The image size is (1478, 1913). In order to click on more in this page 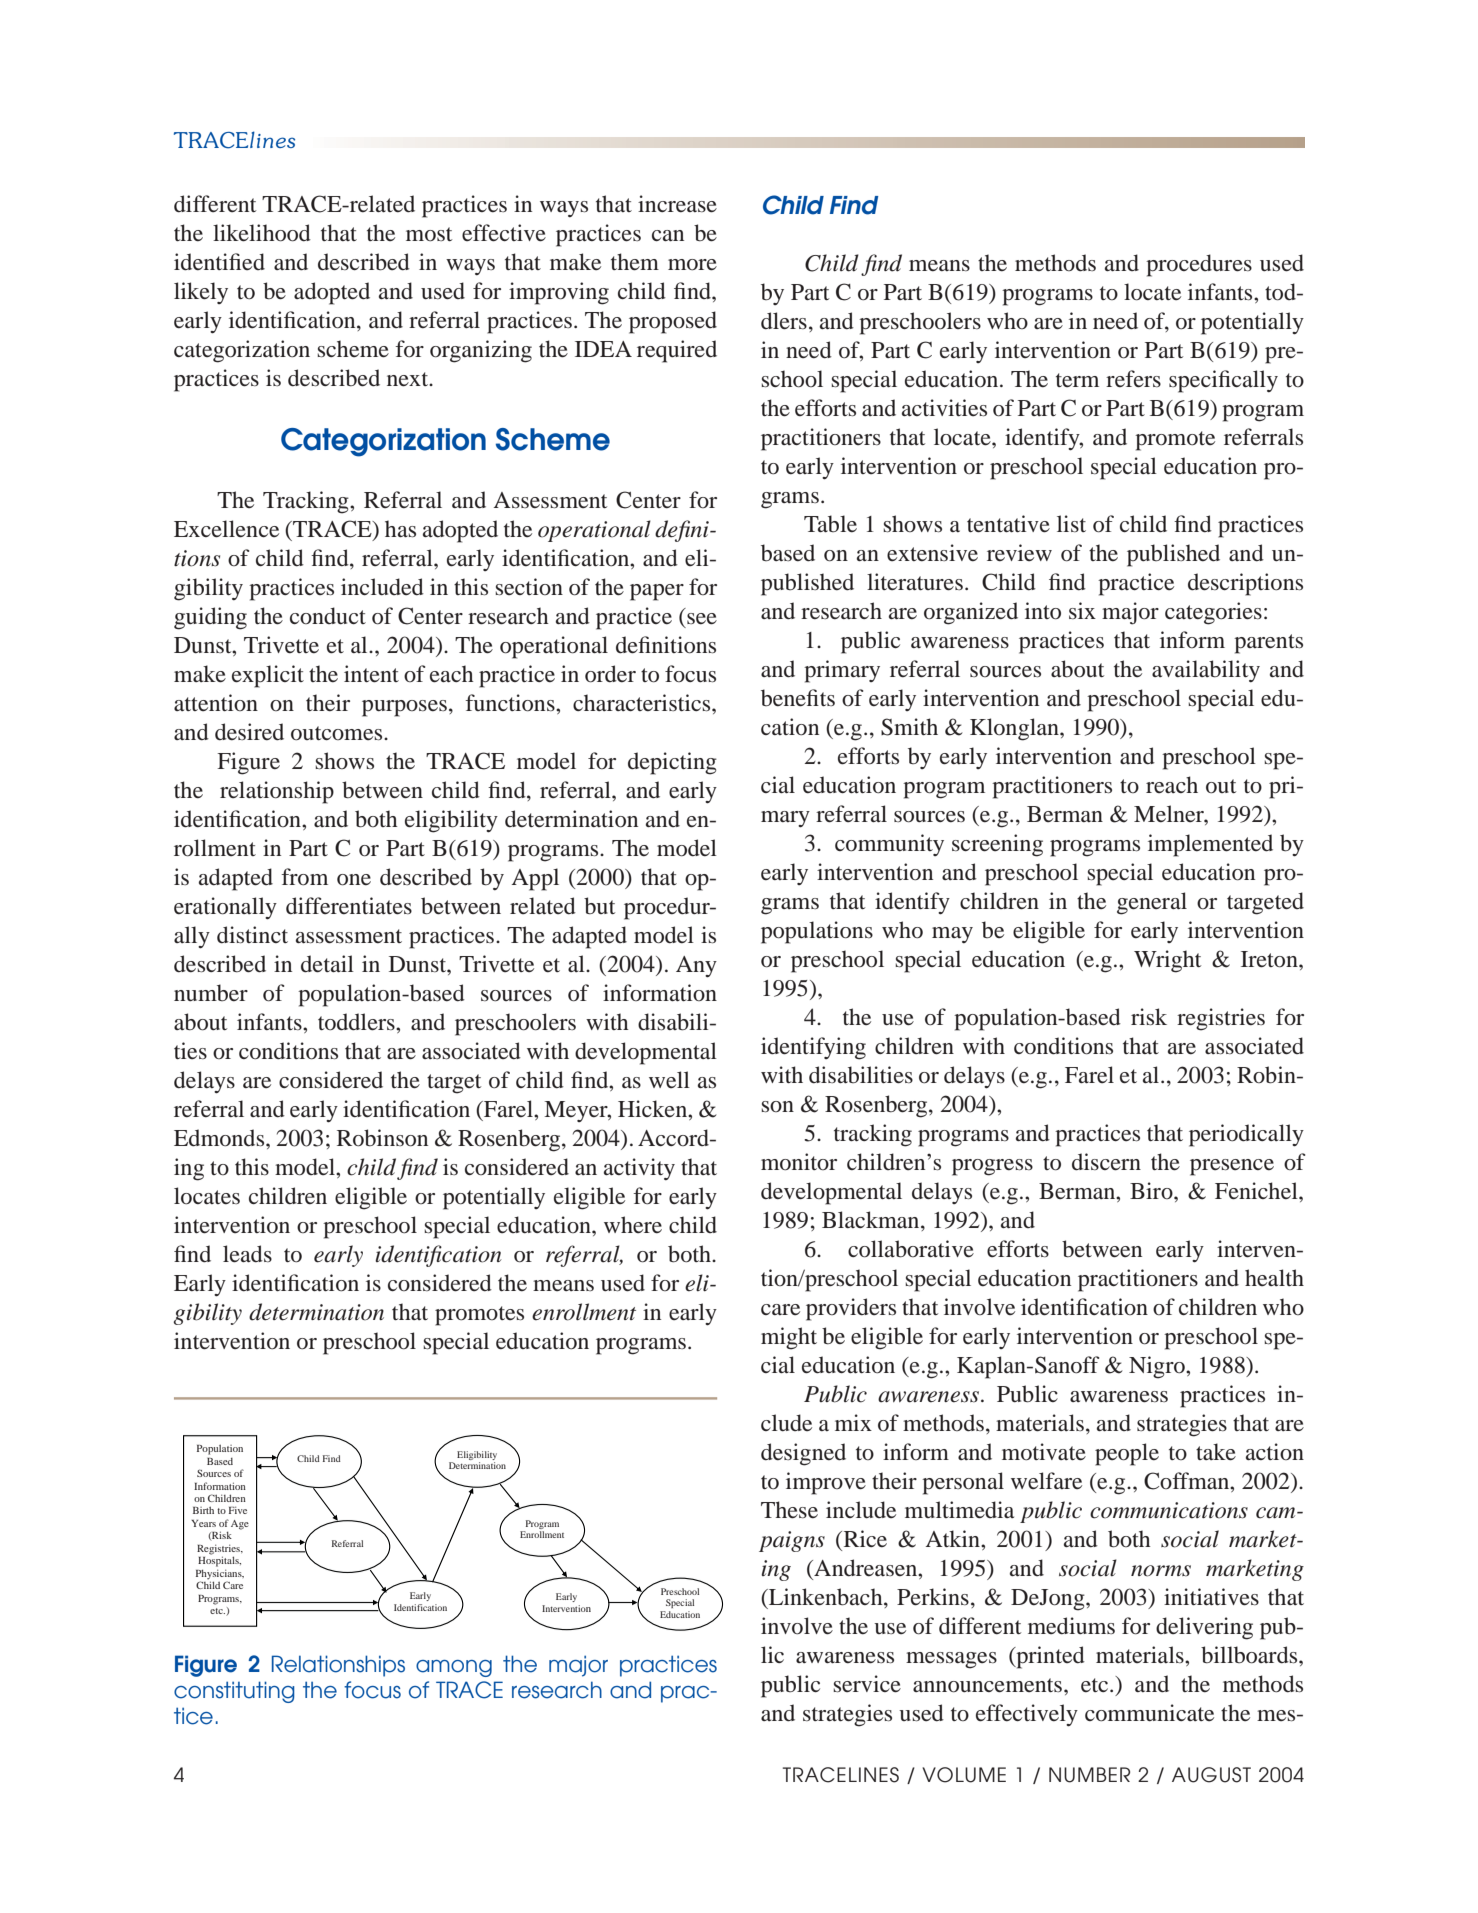, I will do `click(692, 265)`.
